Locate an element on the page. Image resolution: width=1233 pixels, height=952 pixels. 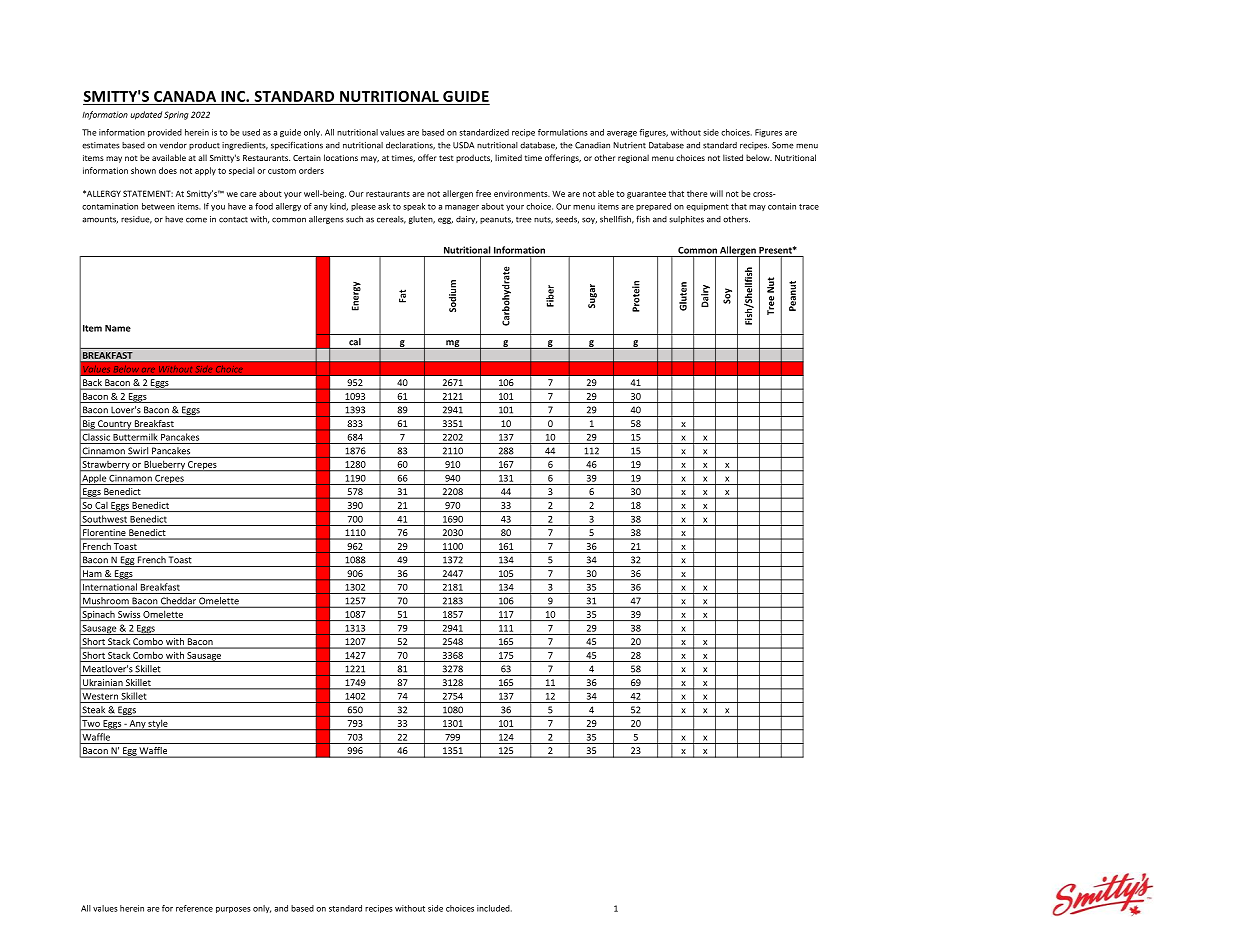
Spring is located at coordinates (176, 115).
